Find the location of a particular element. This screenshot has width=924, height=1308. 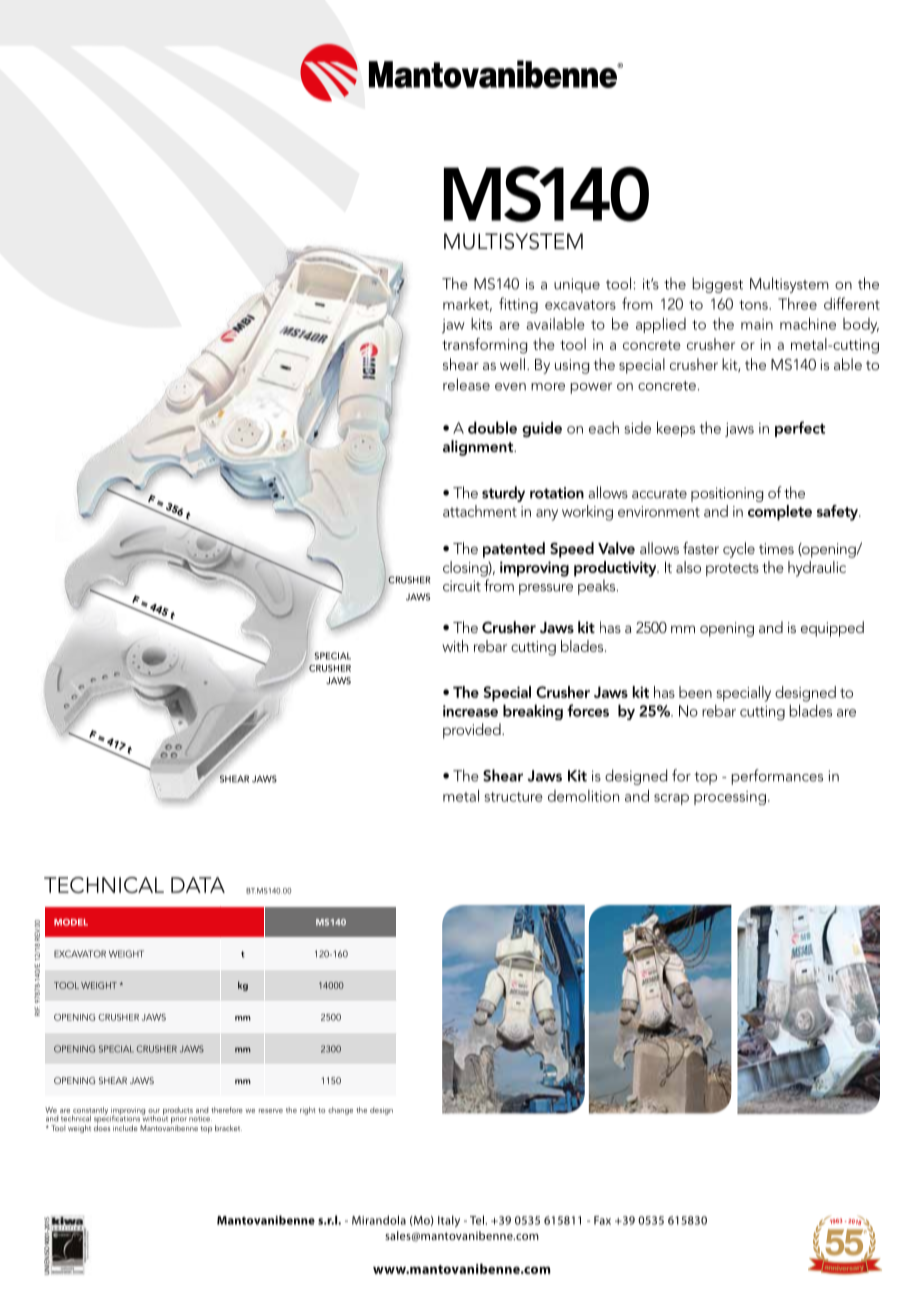

fitting is located at coordinates (518, 305).
